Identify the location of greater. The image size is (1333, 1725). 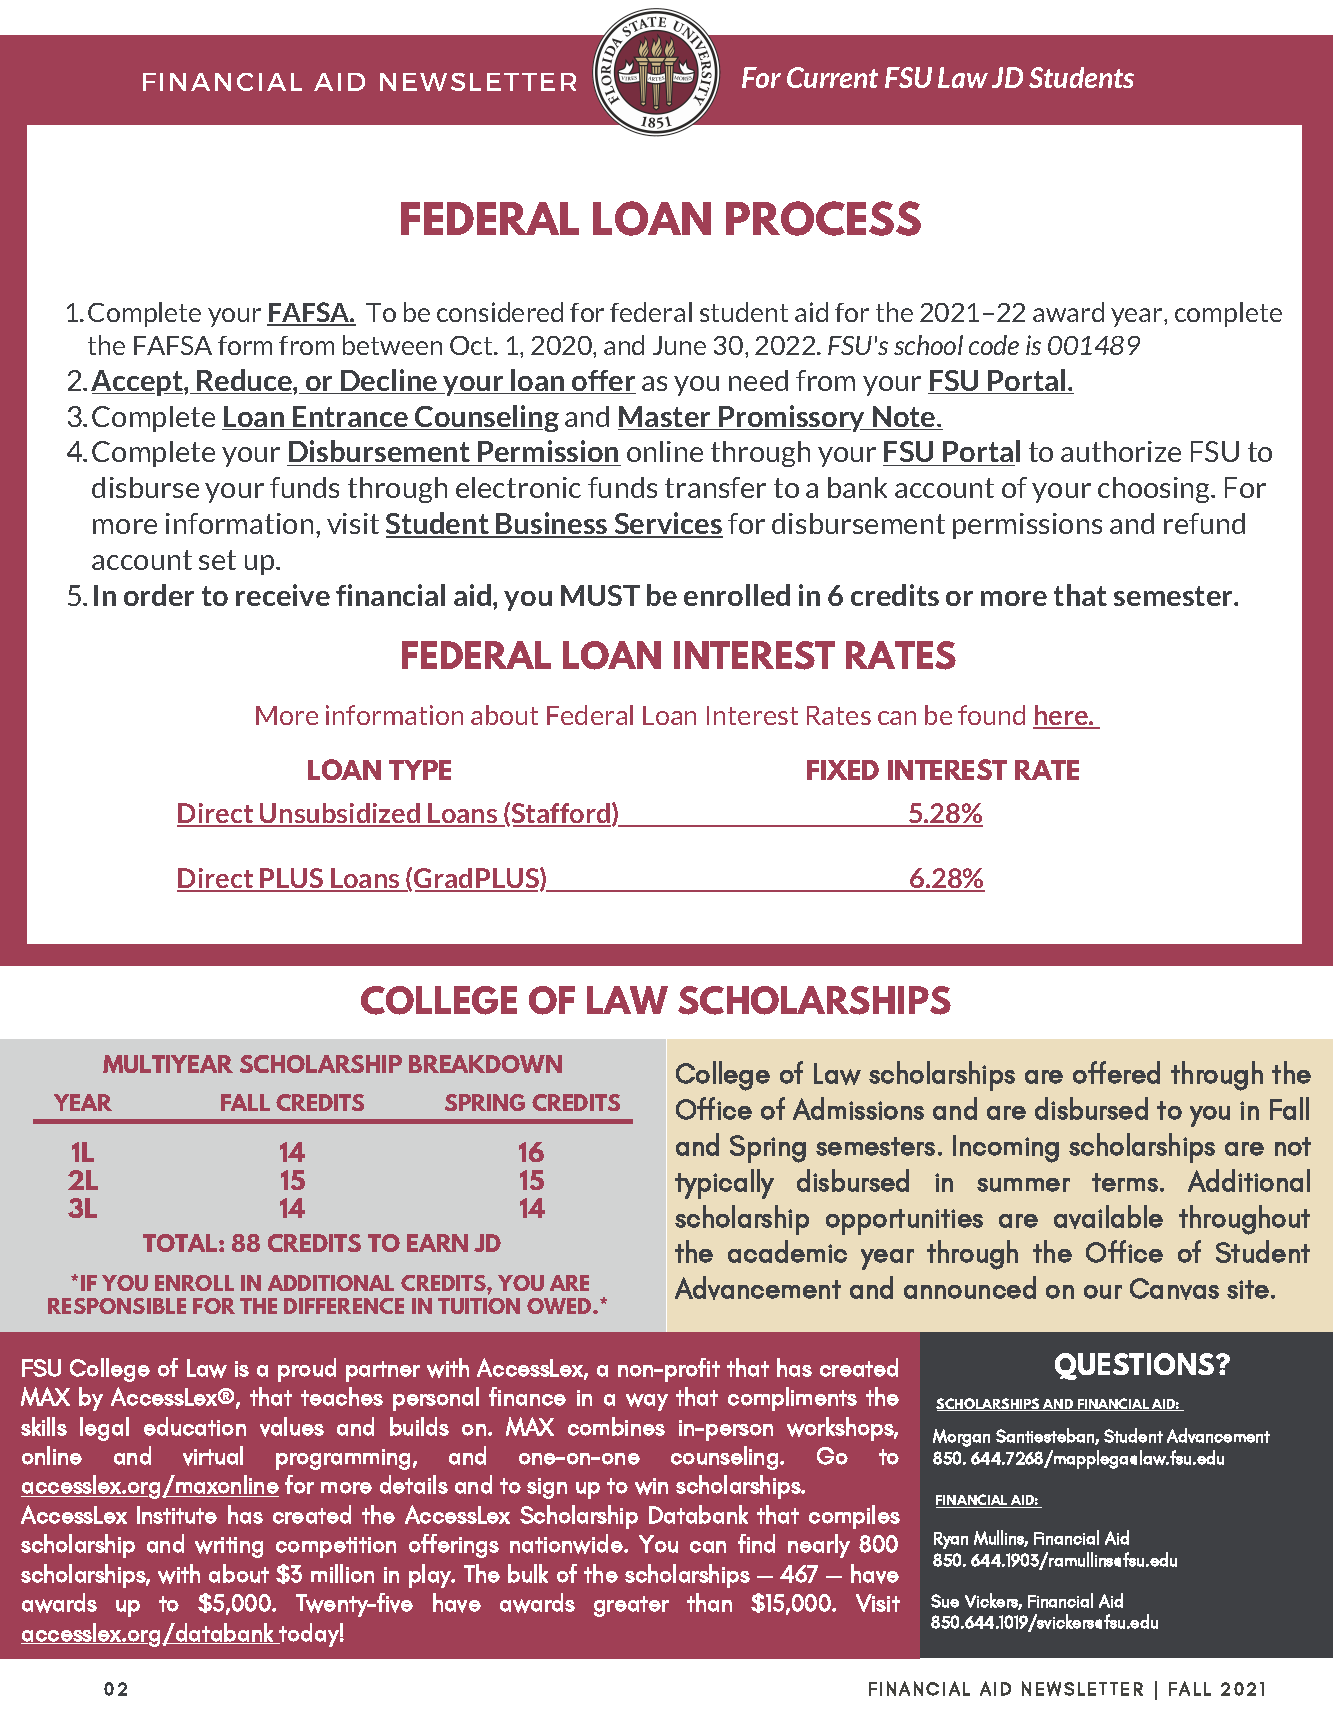
(631, 1606).
